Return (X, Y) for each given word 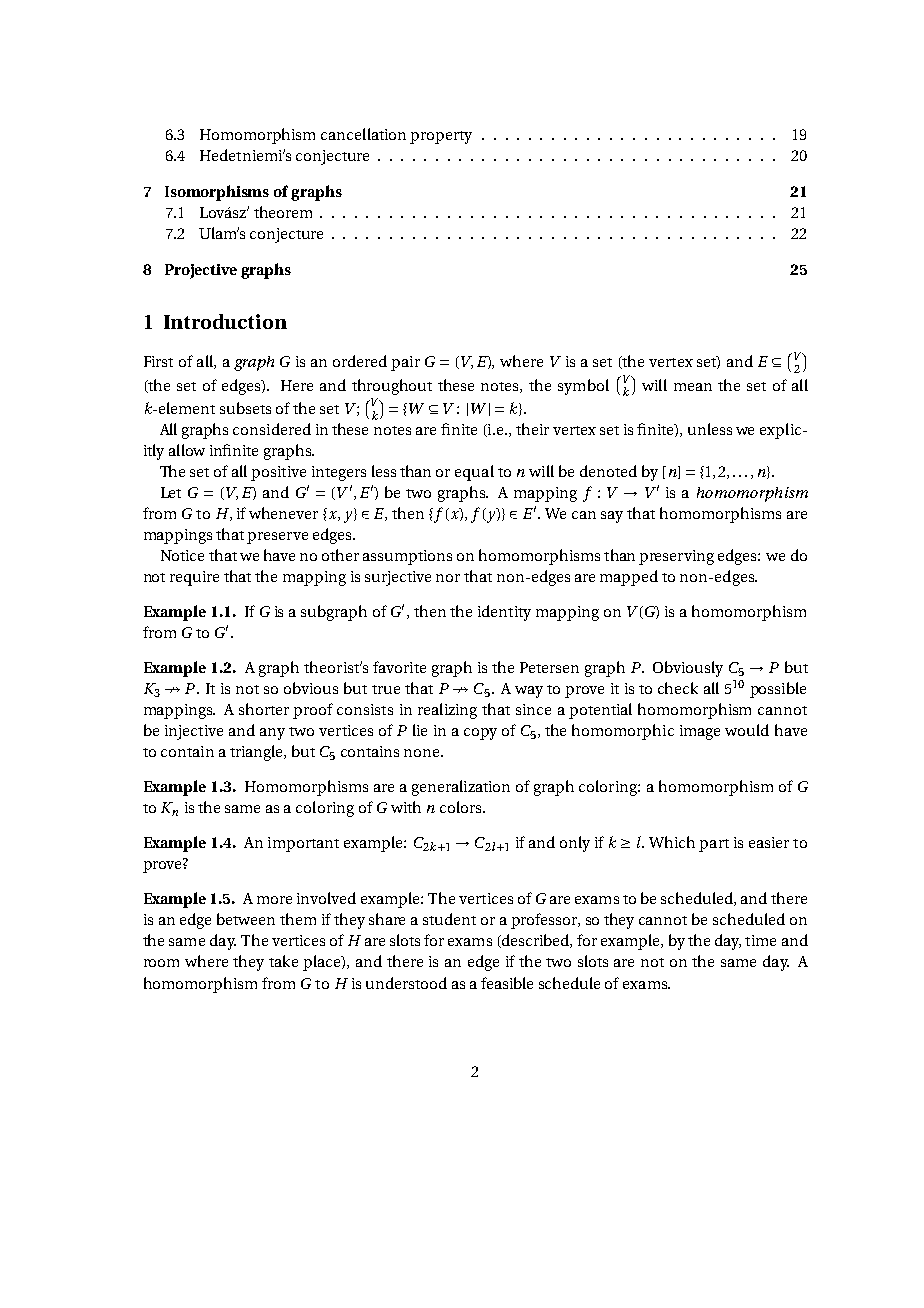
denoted (608, 471)
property (441, 137)
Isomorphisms (217, 193)
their (532, 429)
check (678, 688)
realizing (447, 711)
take (283, 961)
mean (693, 387)
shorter (264, 709)
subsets (245, 408)
